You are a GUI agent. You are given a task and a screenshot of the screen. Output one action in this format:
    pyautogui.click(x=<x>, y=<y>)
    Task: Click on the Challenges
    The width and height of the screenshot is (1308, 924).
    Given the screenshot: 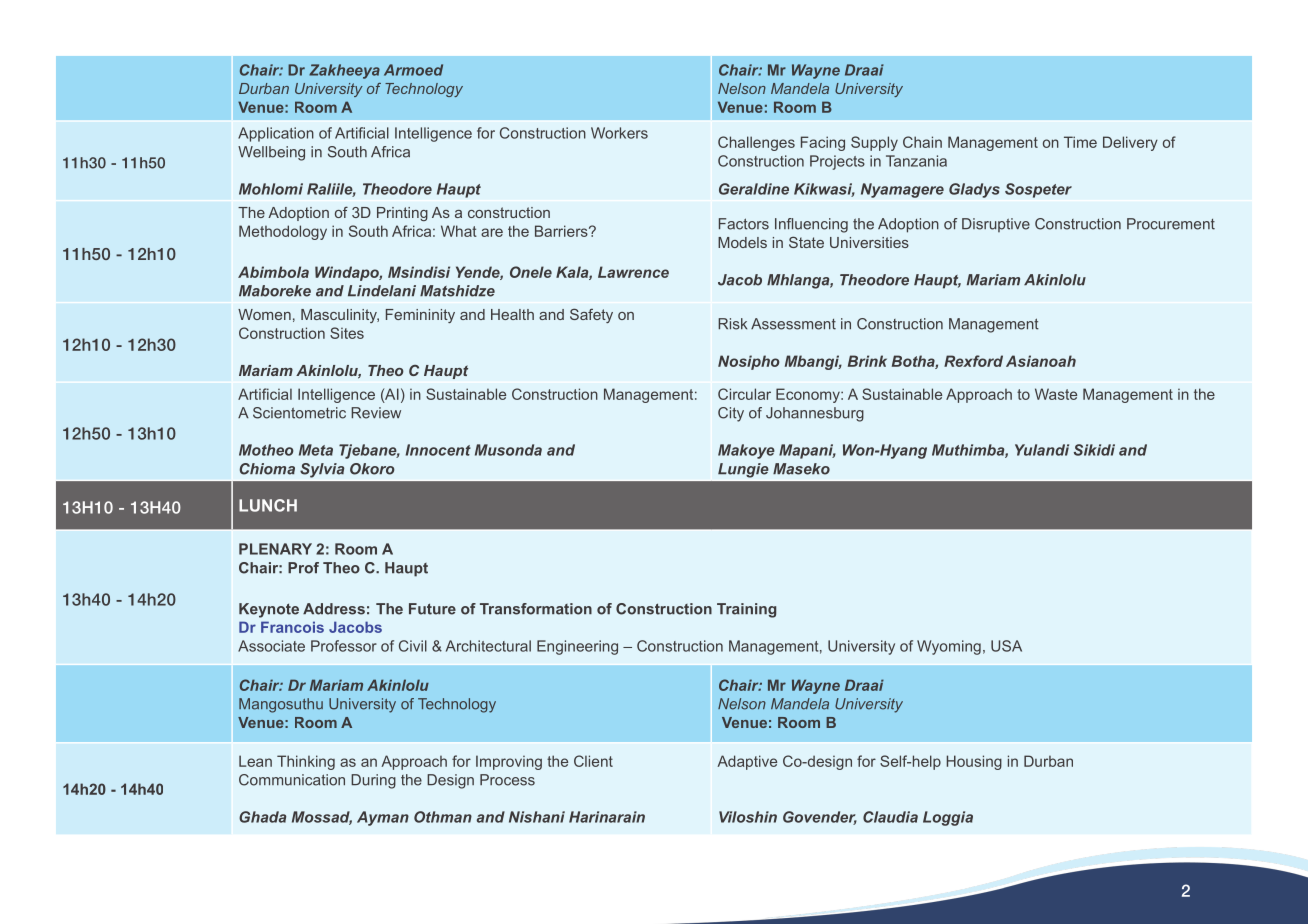 What is the action you would take?
    pyautogui.click(x=756, y=143)
